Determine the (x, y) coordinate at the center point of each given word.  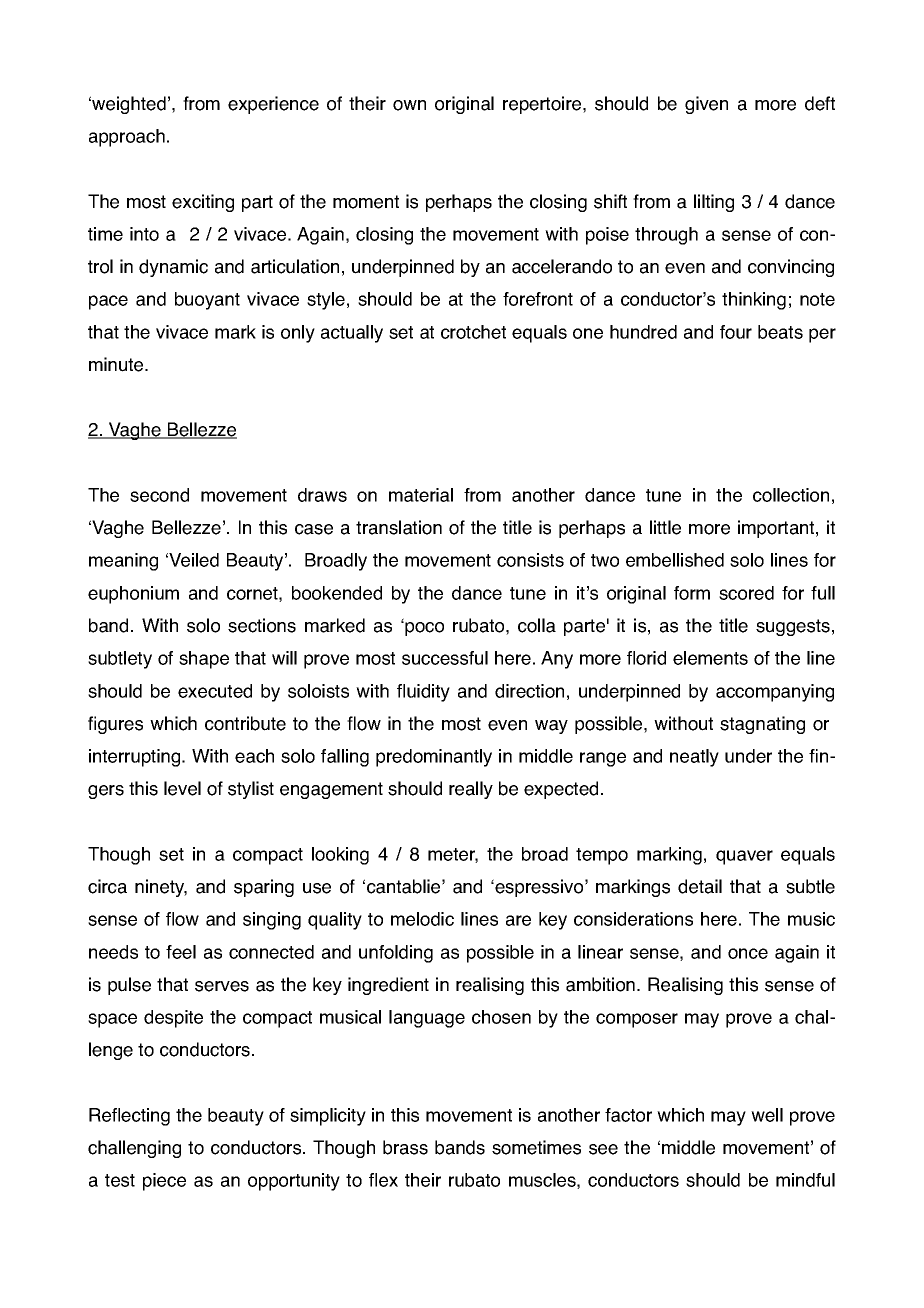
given (706, 105)
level (182, 788)
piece (164, 1182)
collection (791, 495)
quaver (744, 857)
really (471, 790)
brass (405, 1147)
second (159, 495)
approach (127, 138)
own (409, 105)
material (421, 495)
